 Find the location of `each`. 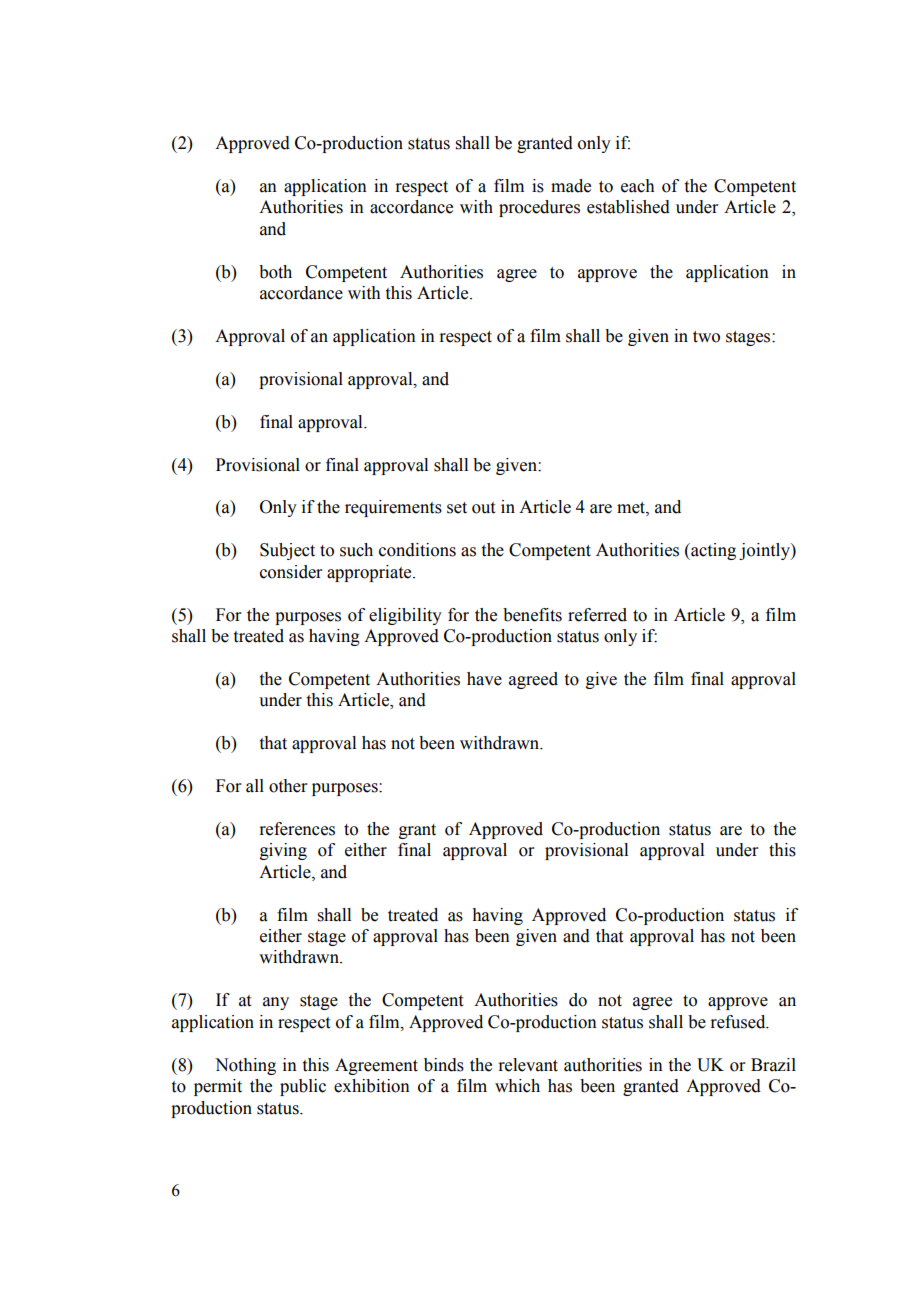

each is located at coordinates (638, 186).
